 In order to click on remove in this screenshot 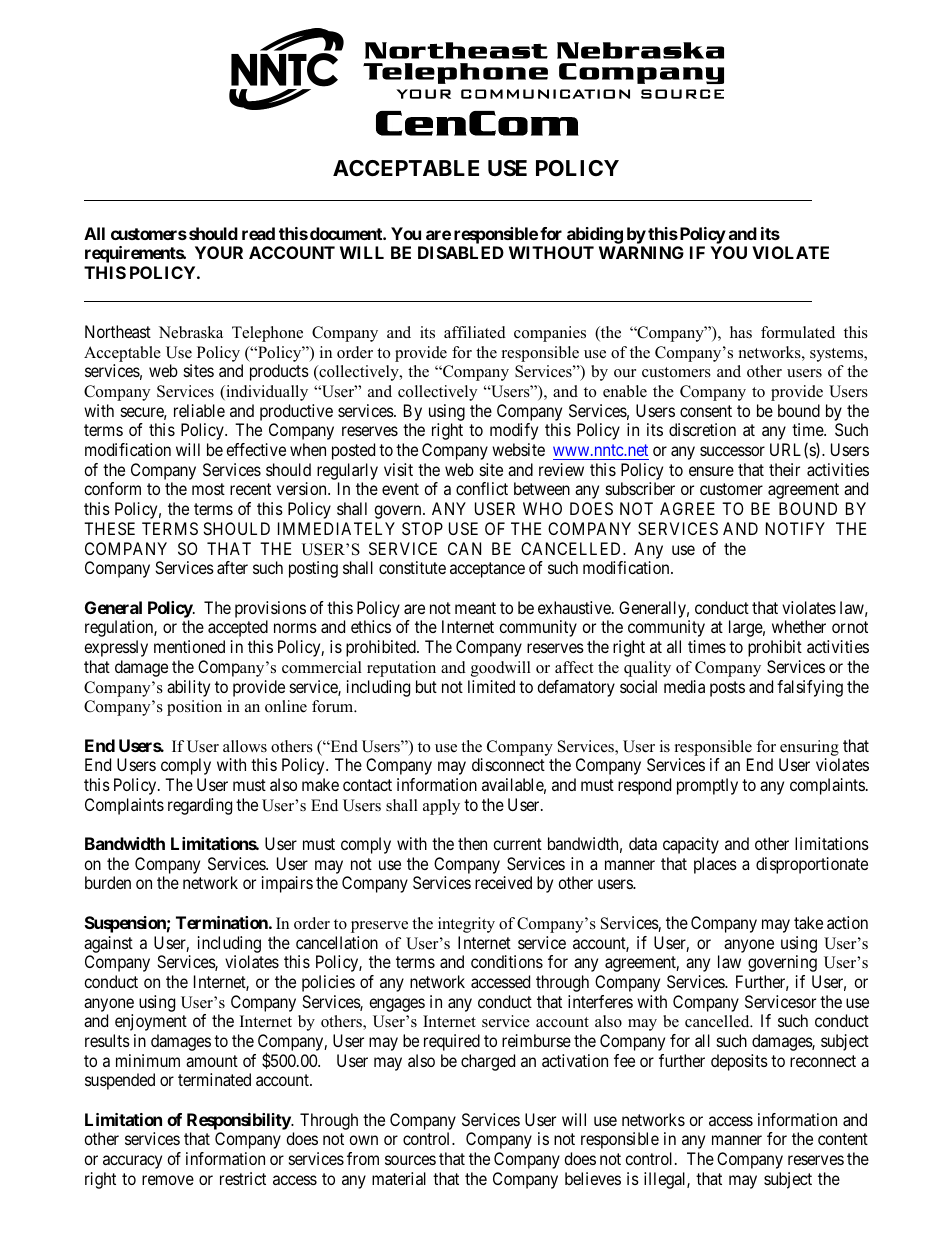, I will do `click(168, 1180)`.
